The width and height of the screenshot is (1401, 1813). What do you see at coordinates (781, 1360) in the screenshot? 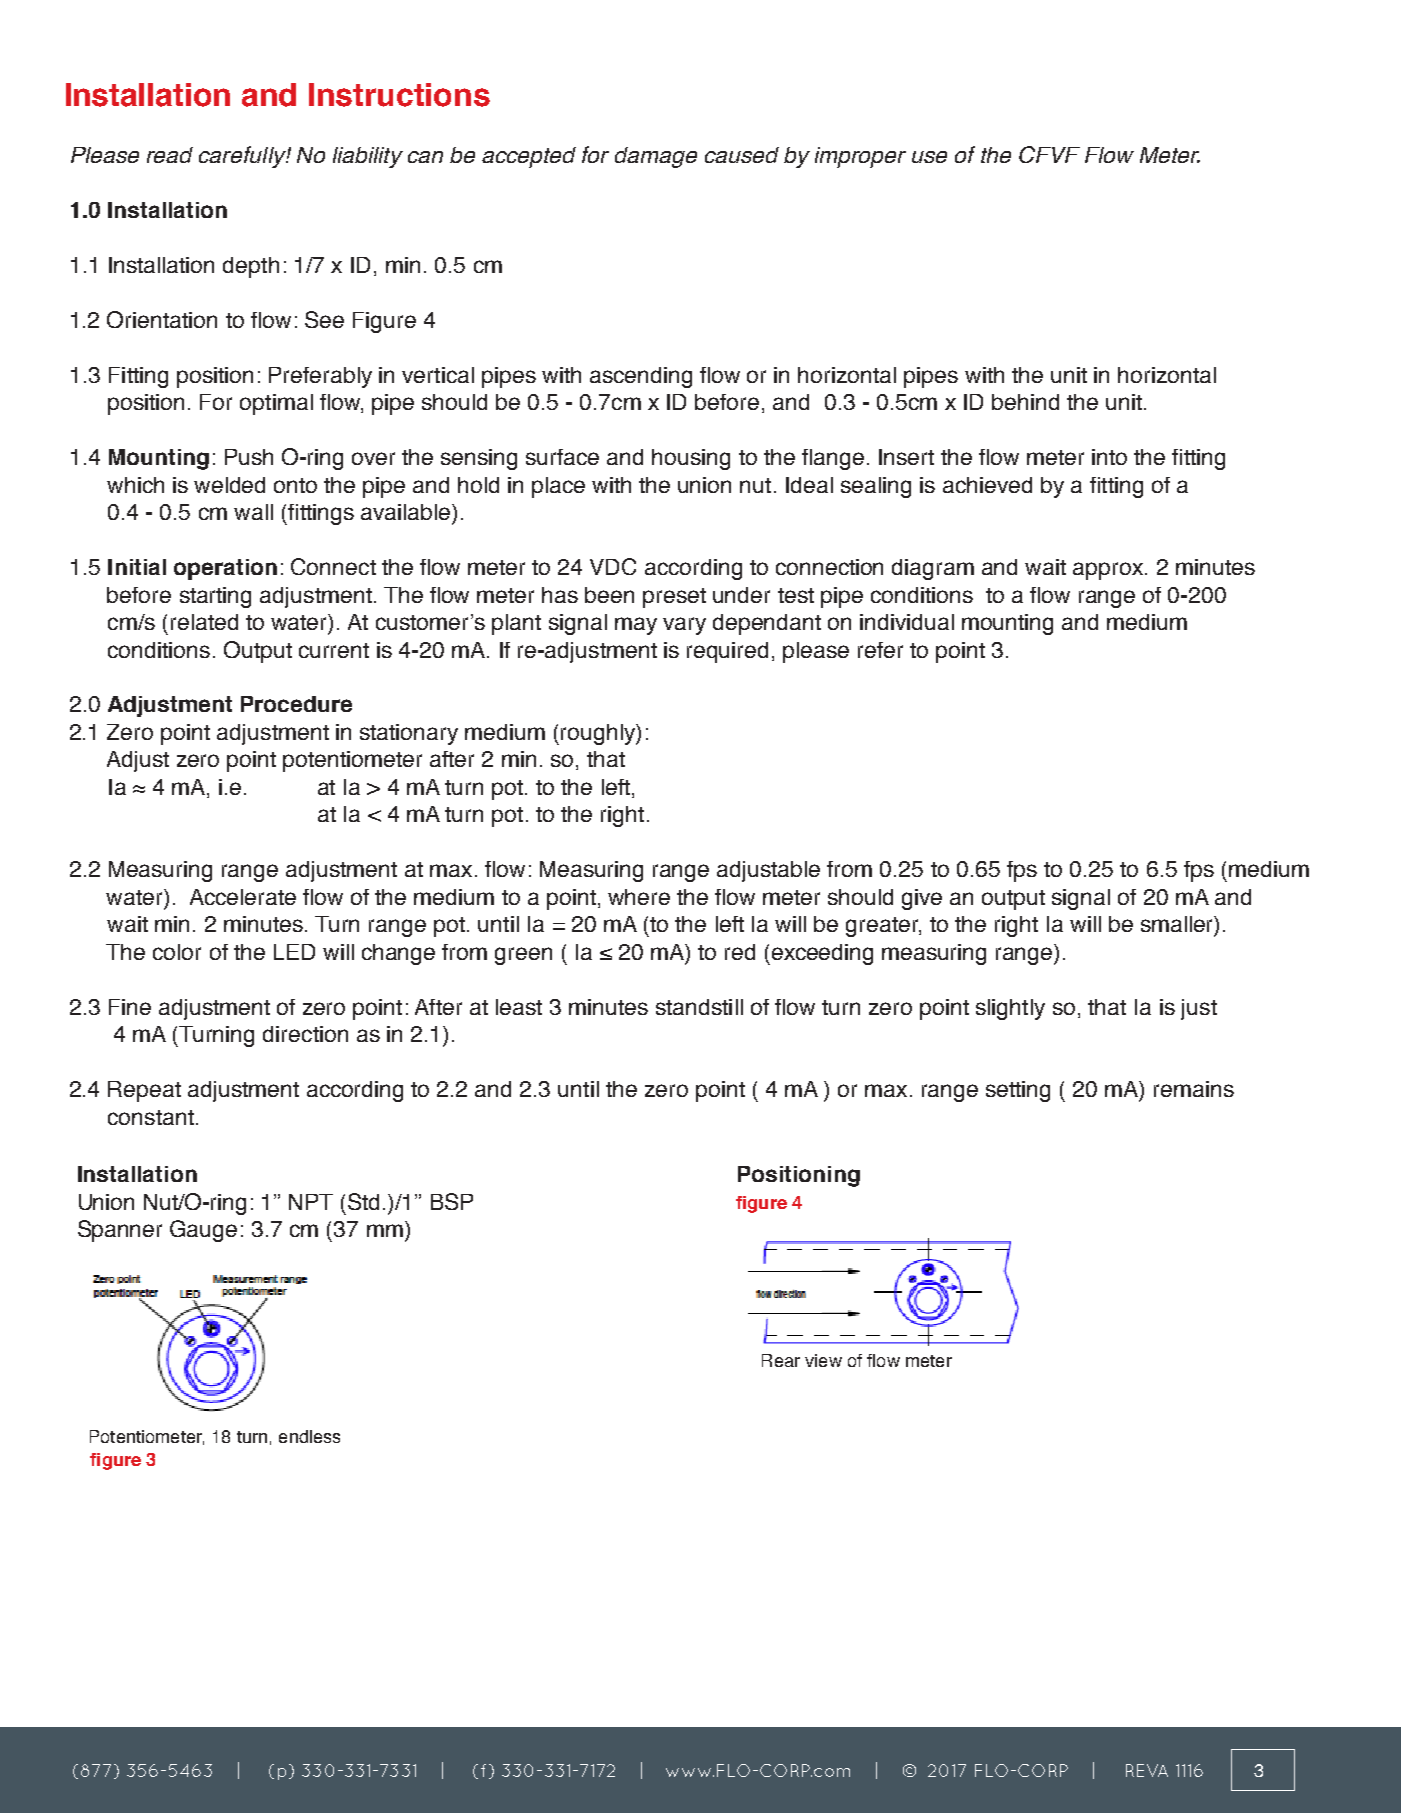
I see `Rear` at bounding box center [781, 1360].
